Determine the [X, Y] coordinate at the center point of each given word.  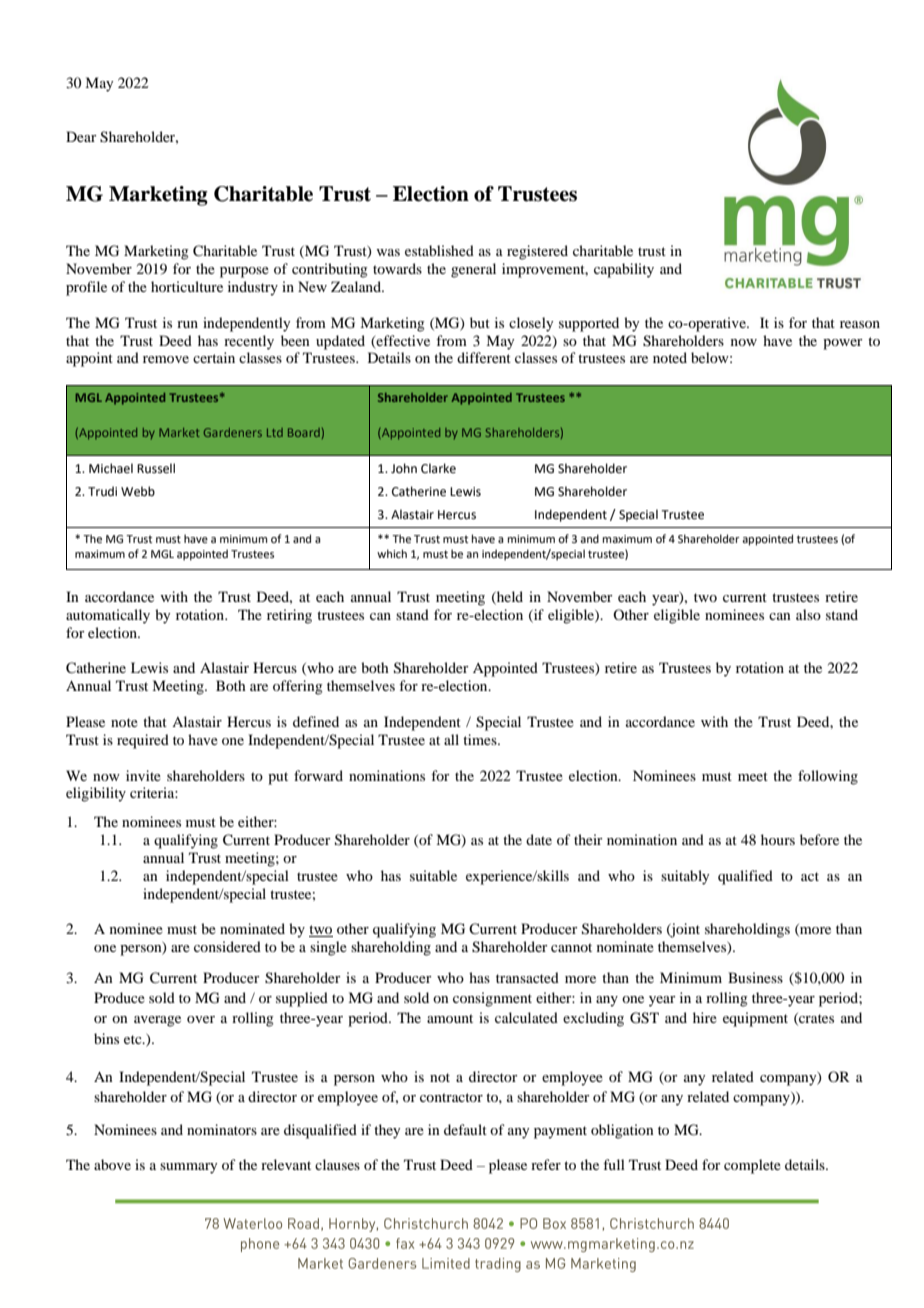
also [808, 614]
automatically [108, 616]
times [481, 739]
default [465, 1129]
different [484, 357]
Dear [81, 136]
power [843, 344]
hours [778, 839]
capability [624, 270]
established [439, 250]
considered [227, 946]
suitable [433, 875]
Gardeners [233, 432]
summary [188, 1168]
